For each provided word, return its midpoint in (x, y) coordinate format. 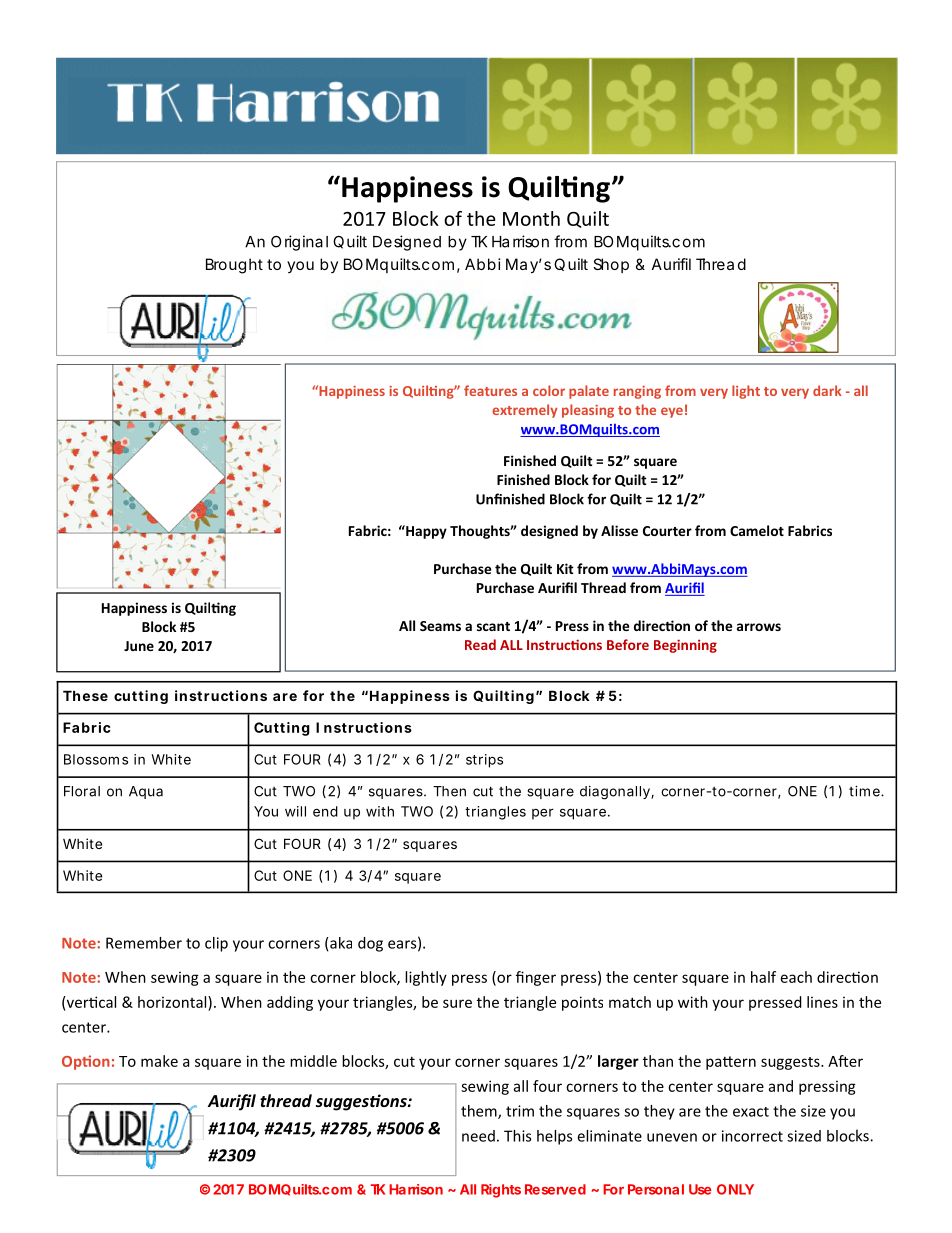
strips (484, 761)
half (763, 977)
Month (531, 218)
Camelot (757, 530)
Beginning (685, 646)
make (159, 1061)
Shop (611, 265)
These (85, 695)
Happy (425, 532)
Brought (234, 266)
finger (536, 978)
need (478, 1136)
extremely (524, 411)
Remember (144, 943)
